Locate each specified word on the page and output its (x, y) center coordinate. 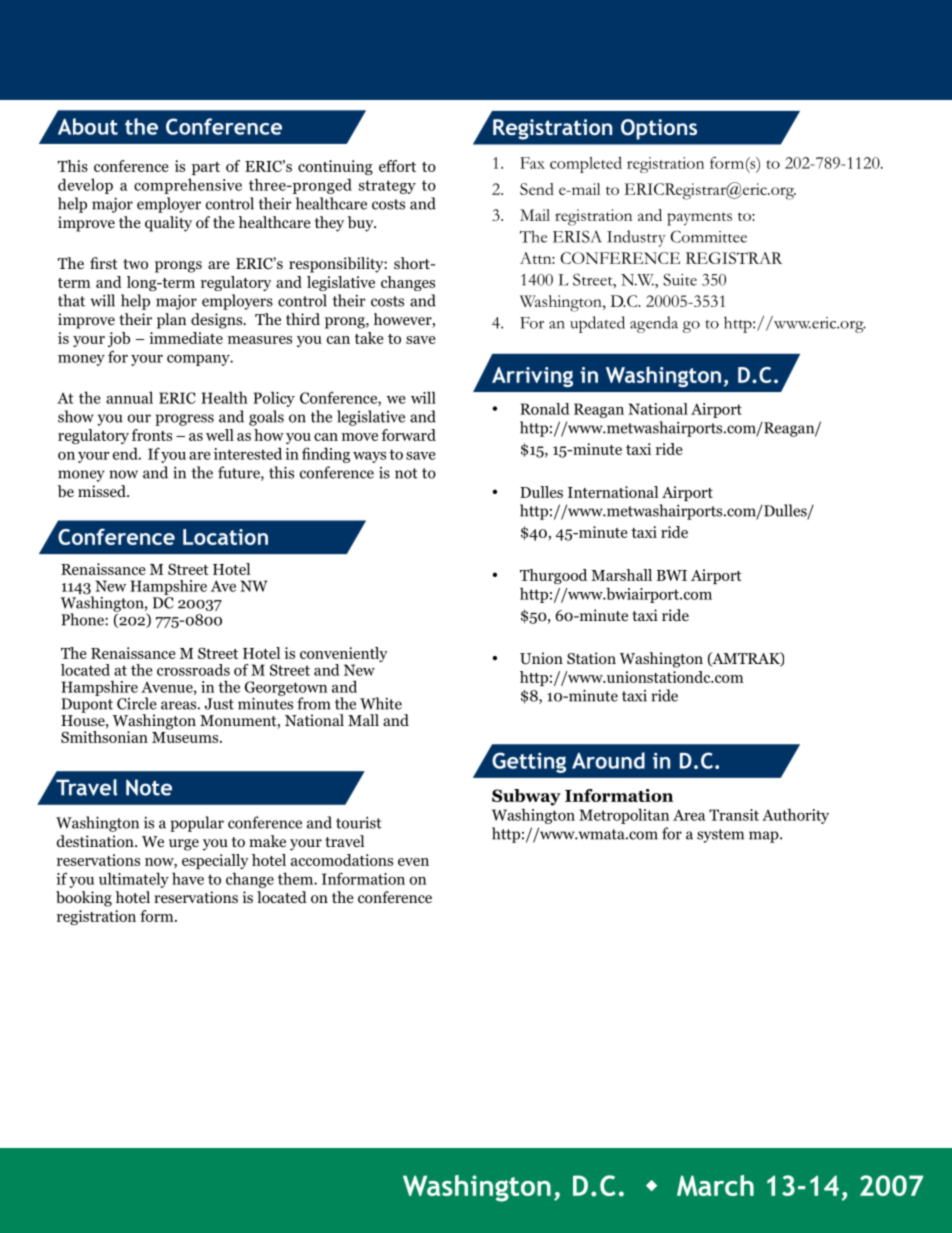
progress (184, 420)
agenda (654, 324)
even (413, 862)
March (715, 1185)
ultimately (134, 880)
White (381, 703)
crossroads (193, 670)
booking (84, 899)
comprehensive (188, 186)
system (720, 836)
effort (397, 166)
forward (408, 435)
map (765, 837)
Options (659, 129)
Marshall (621, 575)
